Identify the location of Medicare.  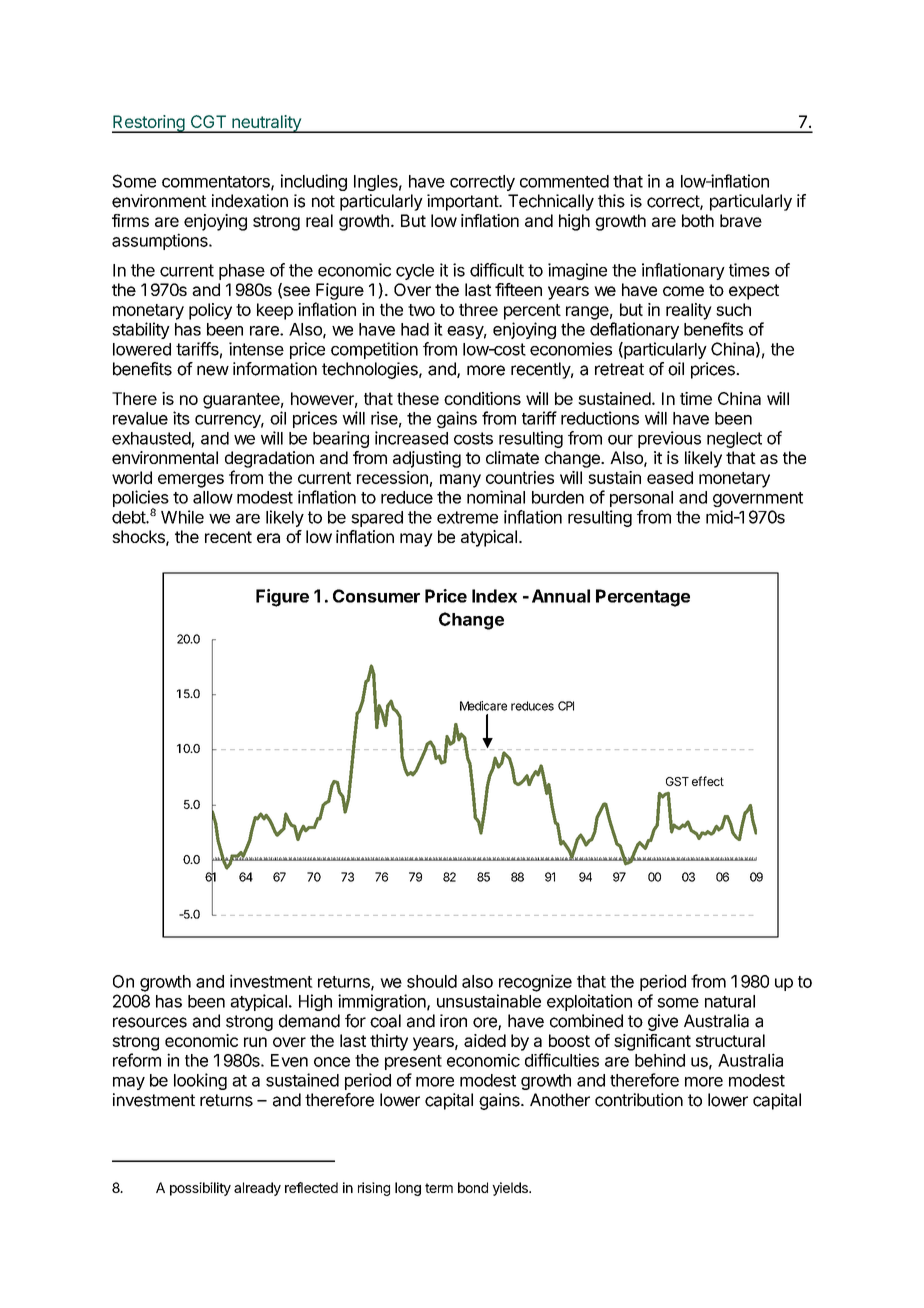
(483, 706).
